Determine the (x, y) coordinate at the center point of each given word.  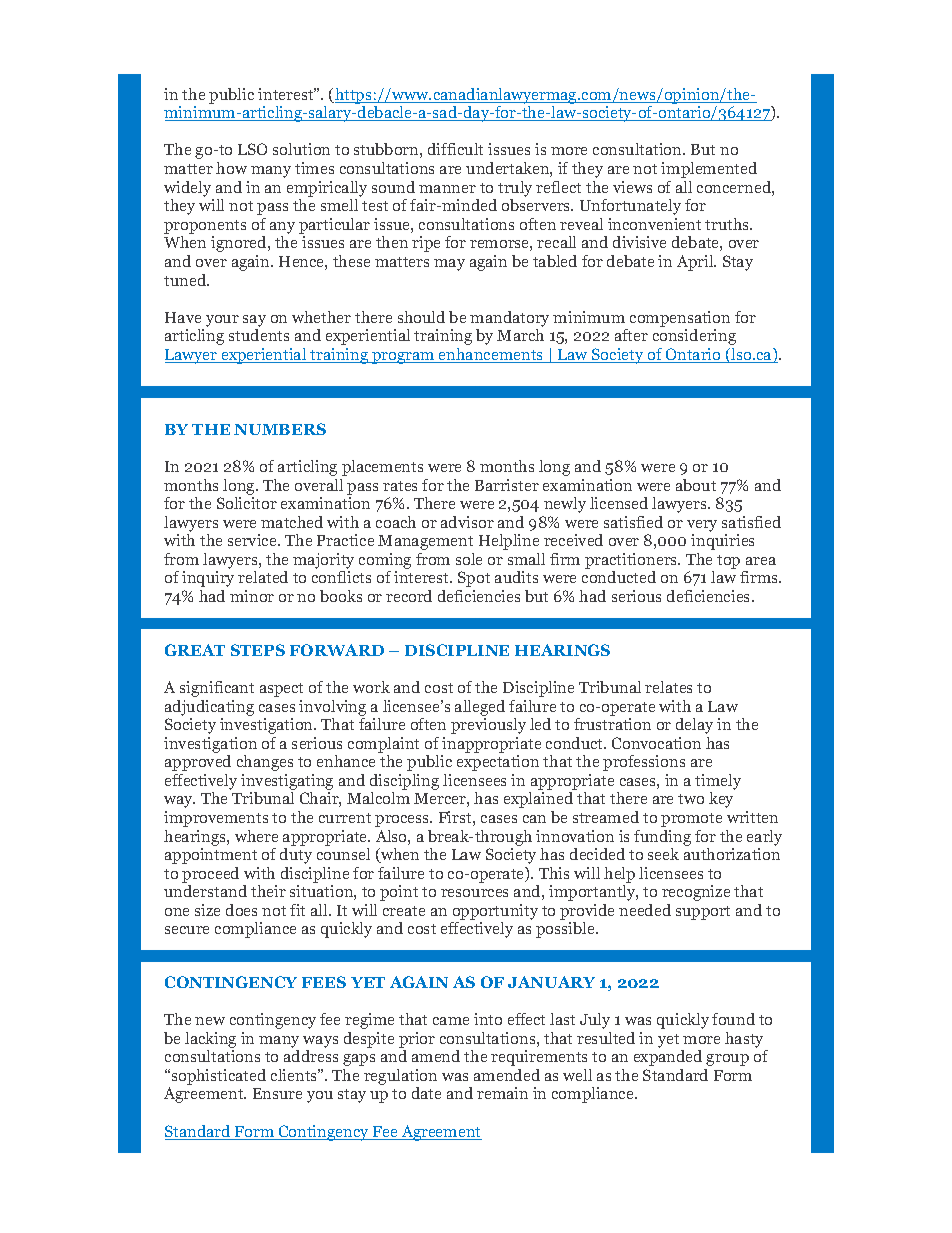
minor (252, 596)
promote (691, 820)
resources (474, 893)
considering (694, 337)
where (256, 836)
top (728, 562)
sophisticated (217, 1077)
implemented (709, 170)
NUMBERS (280, 429)
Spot (474, 579)
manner (447, 189)
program (403, 358)
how (231, 168)
